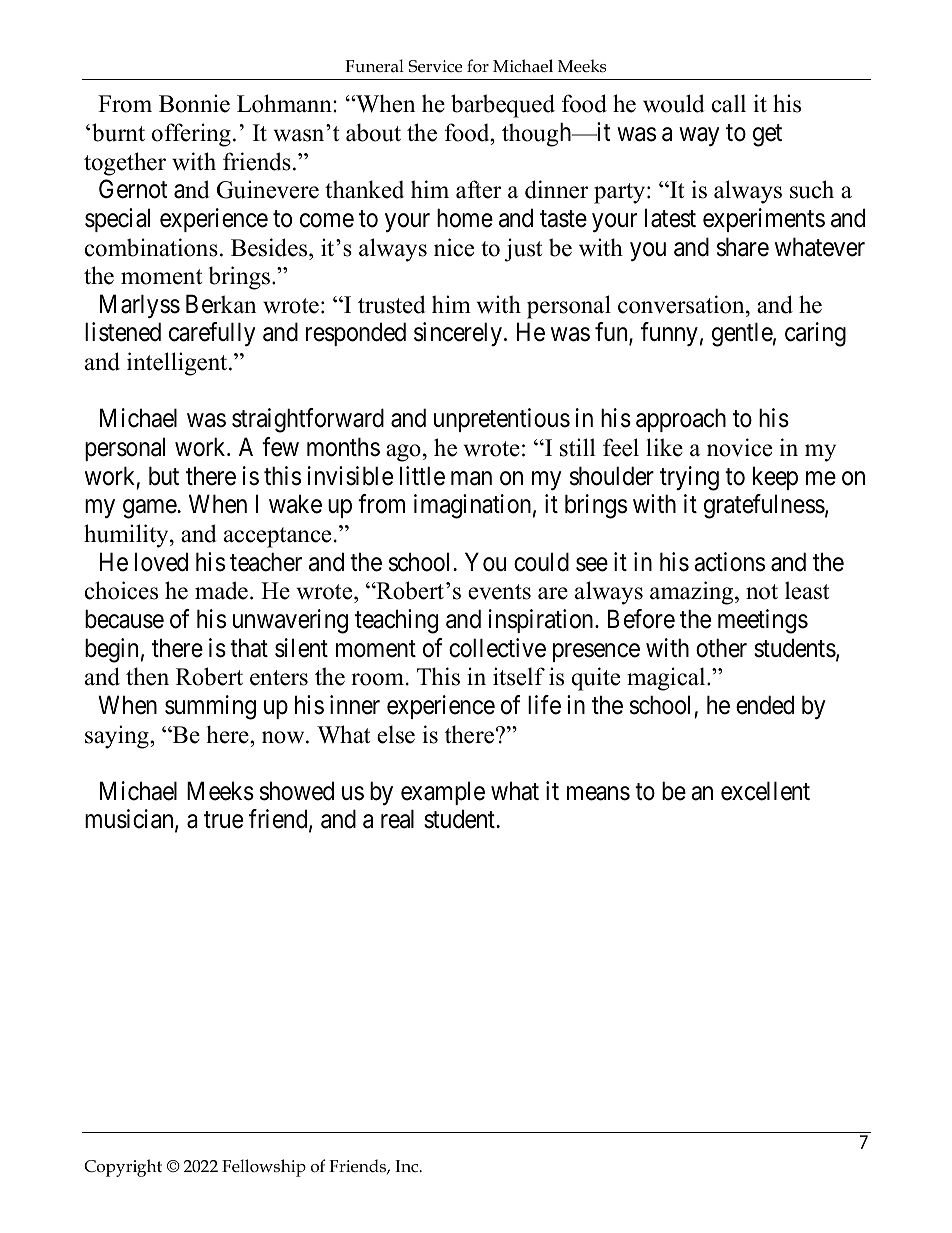 This page has width=952, height=1233. What do you see at coordinates (397, 819) in the page?
I see `real` at bounding box center [397, 819].
